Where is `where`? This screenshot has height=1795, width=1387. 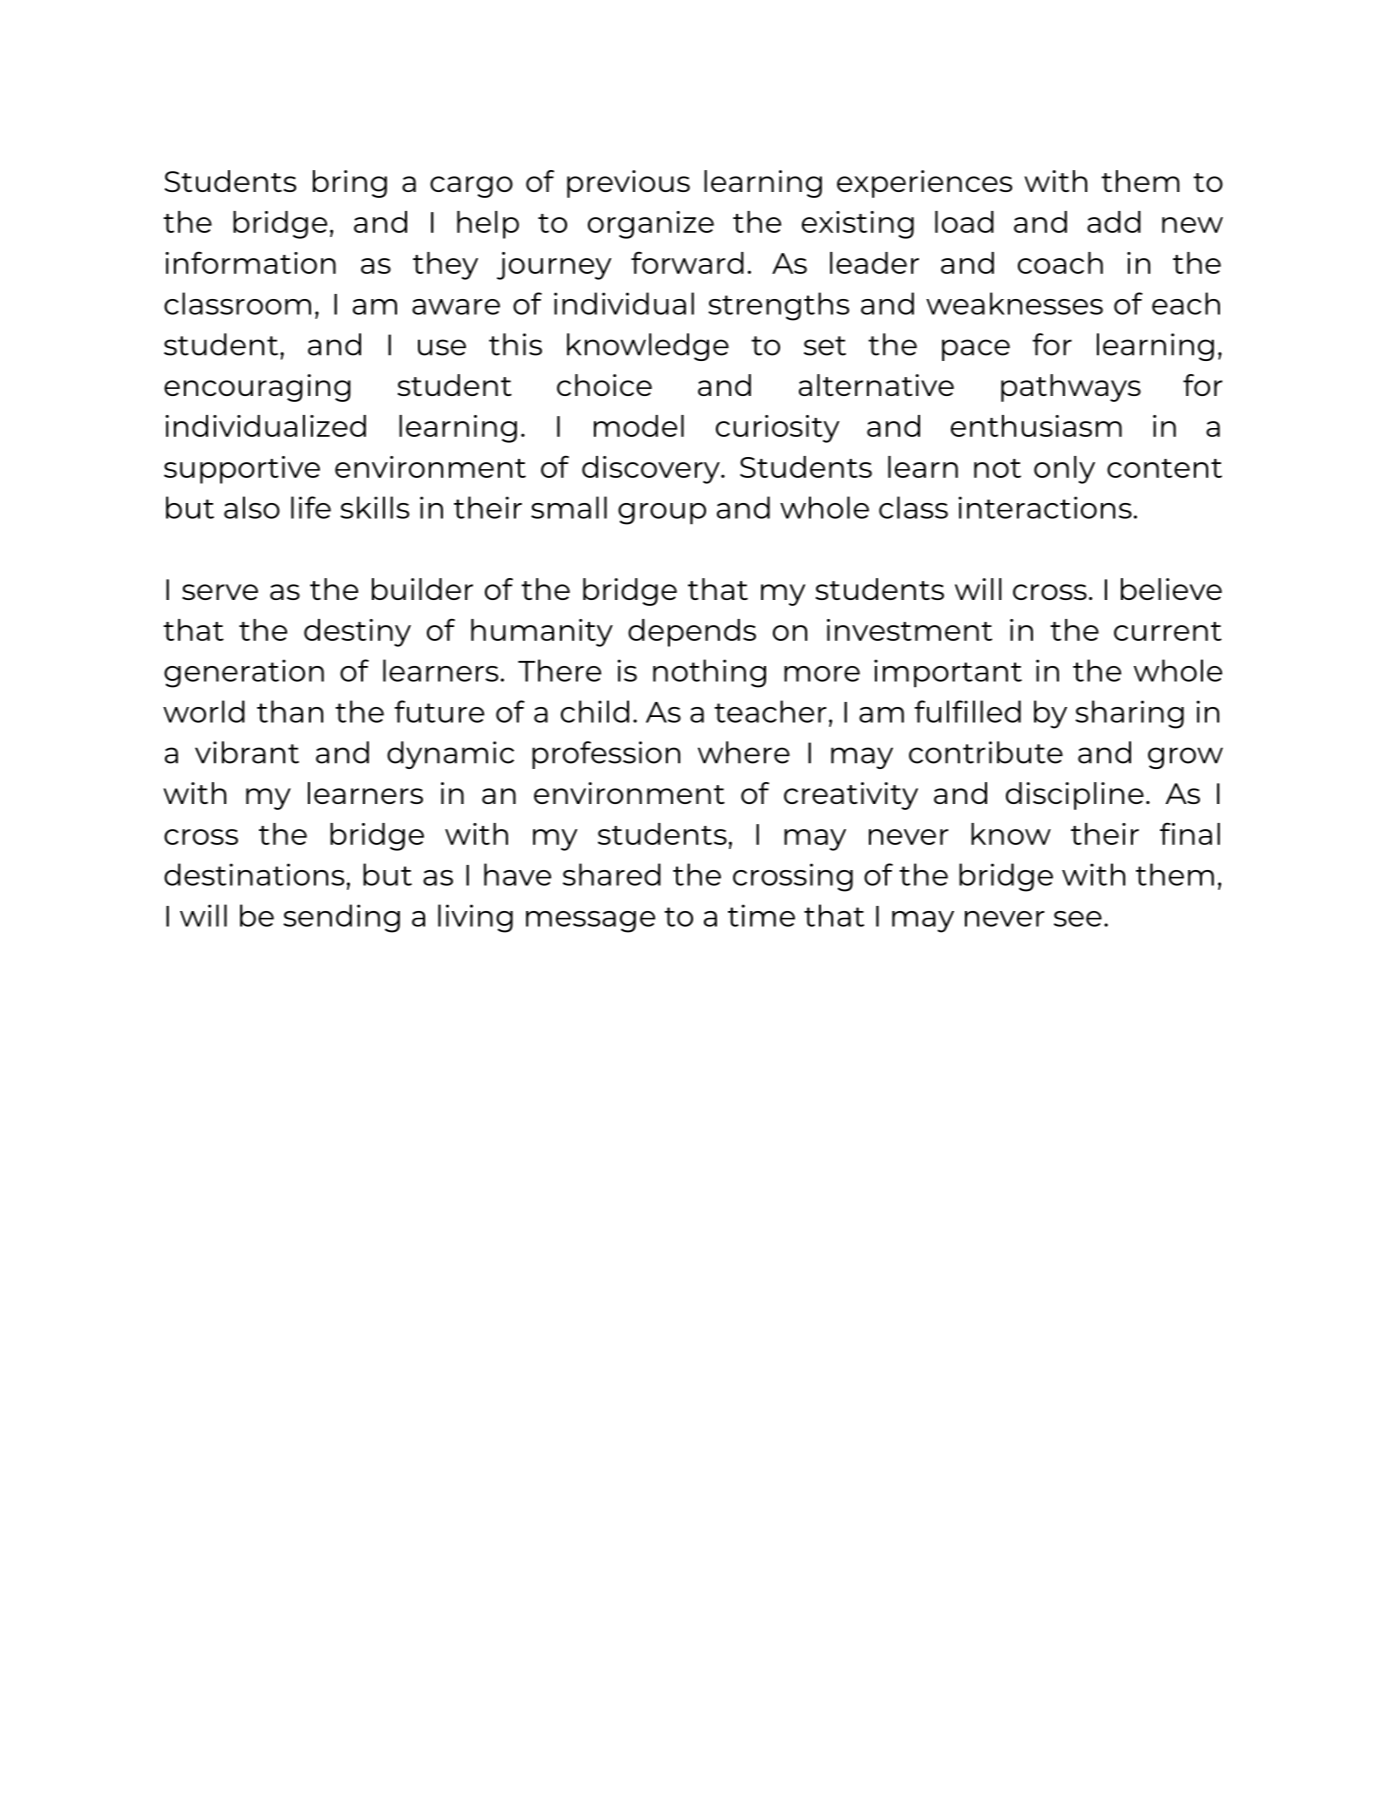
where is located at coordinates (744, 752).
